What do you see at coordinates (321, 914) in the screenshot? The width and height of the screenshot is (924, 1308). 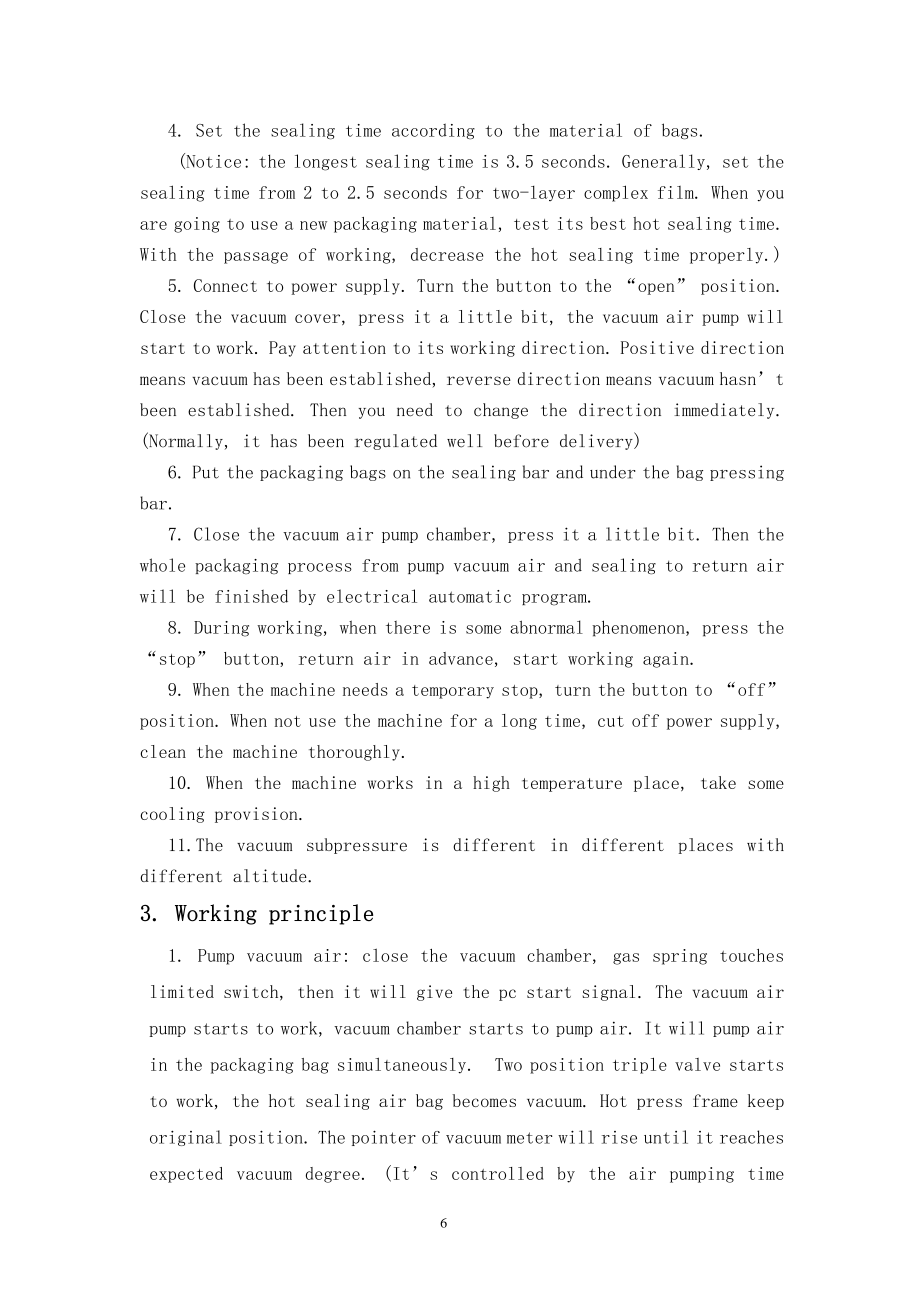 I see `principle` at bounding box center [321, 914].
